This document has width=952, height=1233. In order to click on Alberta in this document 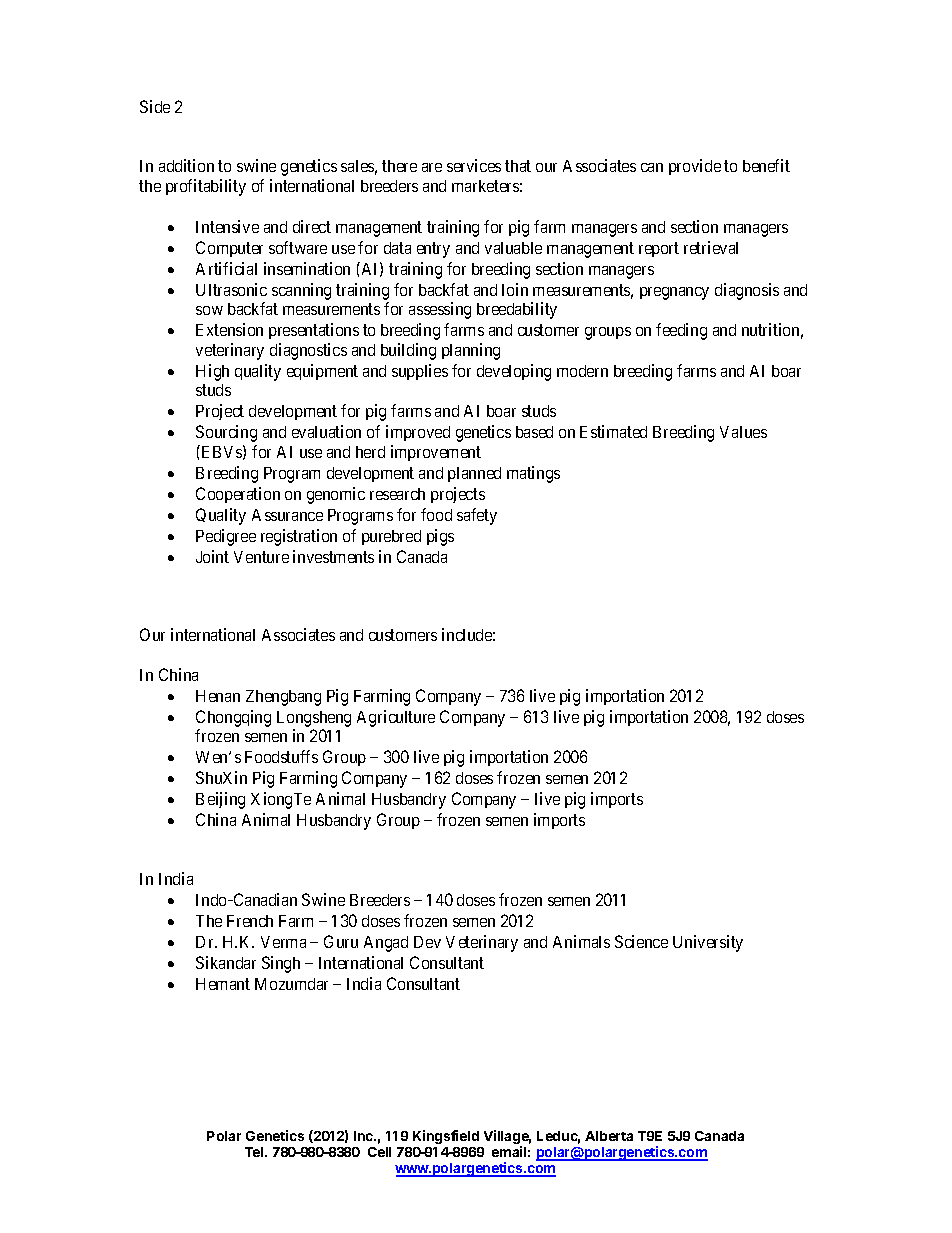, I will do `click(609, 1136)`.
